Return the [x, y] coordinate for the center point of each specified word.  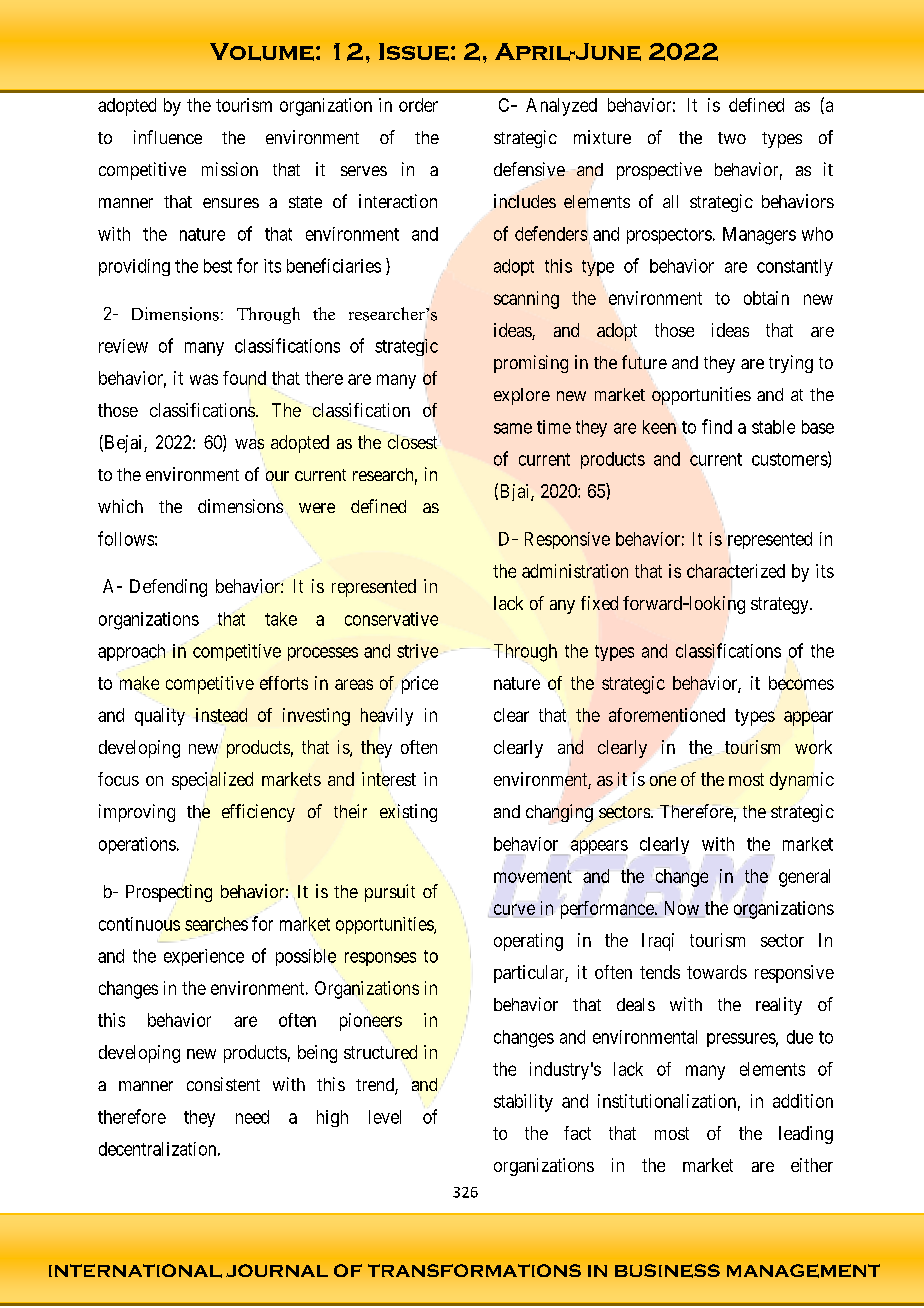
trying [791, 364]
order [418, 105]
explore [522, 396]
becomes [801, 684]
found [244, 378]
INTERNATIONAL [135, 1271]
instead [221, 715]
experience [204, 957]
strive [417, 651]
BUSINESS [667, 1271]
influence [168, 137]
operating [528, 942]
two [732, 138]
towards [717, 972]
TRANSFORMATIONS [474, 1270]
